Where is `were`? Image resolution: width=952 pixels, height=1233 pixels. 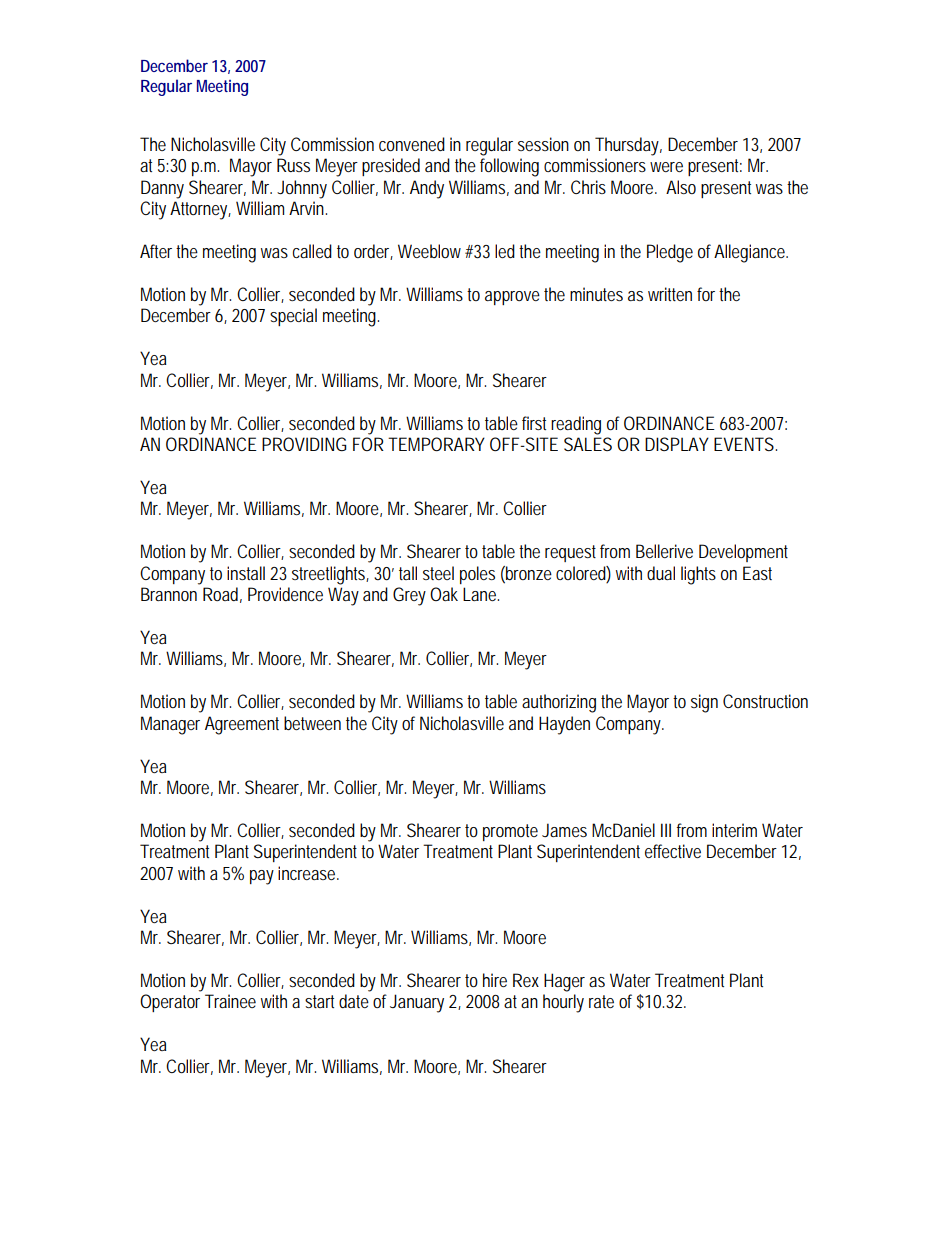 were is located at coordinates (666, 167).
